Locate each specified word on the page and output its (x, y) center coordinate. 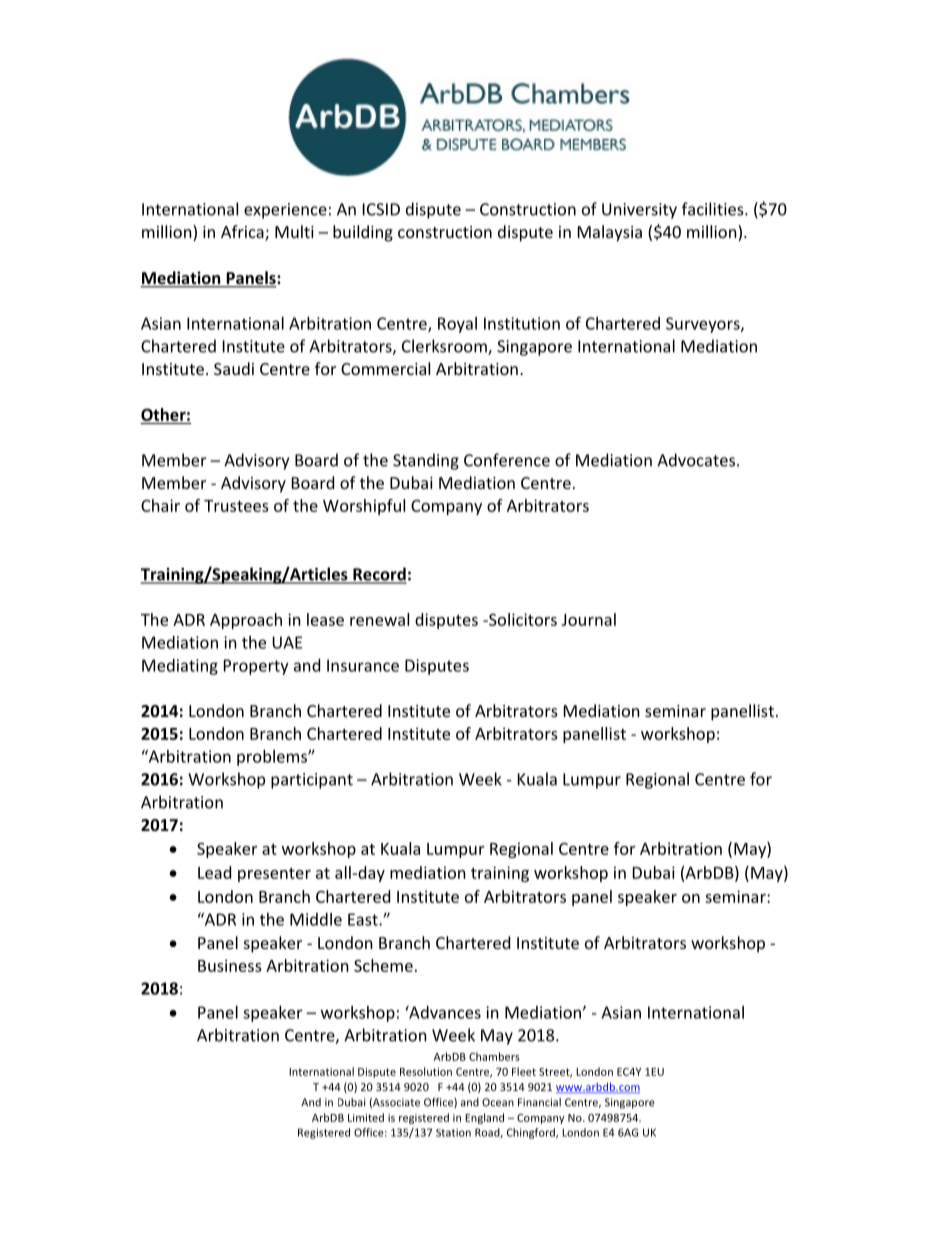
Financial (539, 1102)
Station (453, 1132)
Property (256, 667)
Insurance (363, 665)
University (639, 211)
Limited (366, 1117)
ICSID (381, 209)
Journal (589, 619)
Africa (243, 233)
